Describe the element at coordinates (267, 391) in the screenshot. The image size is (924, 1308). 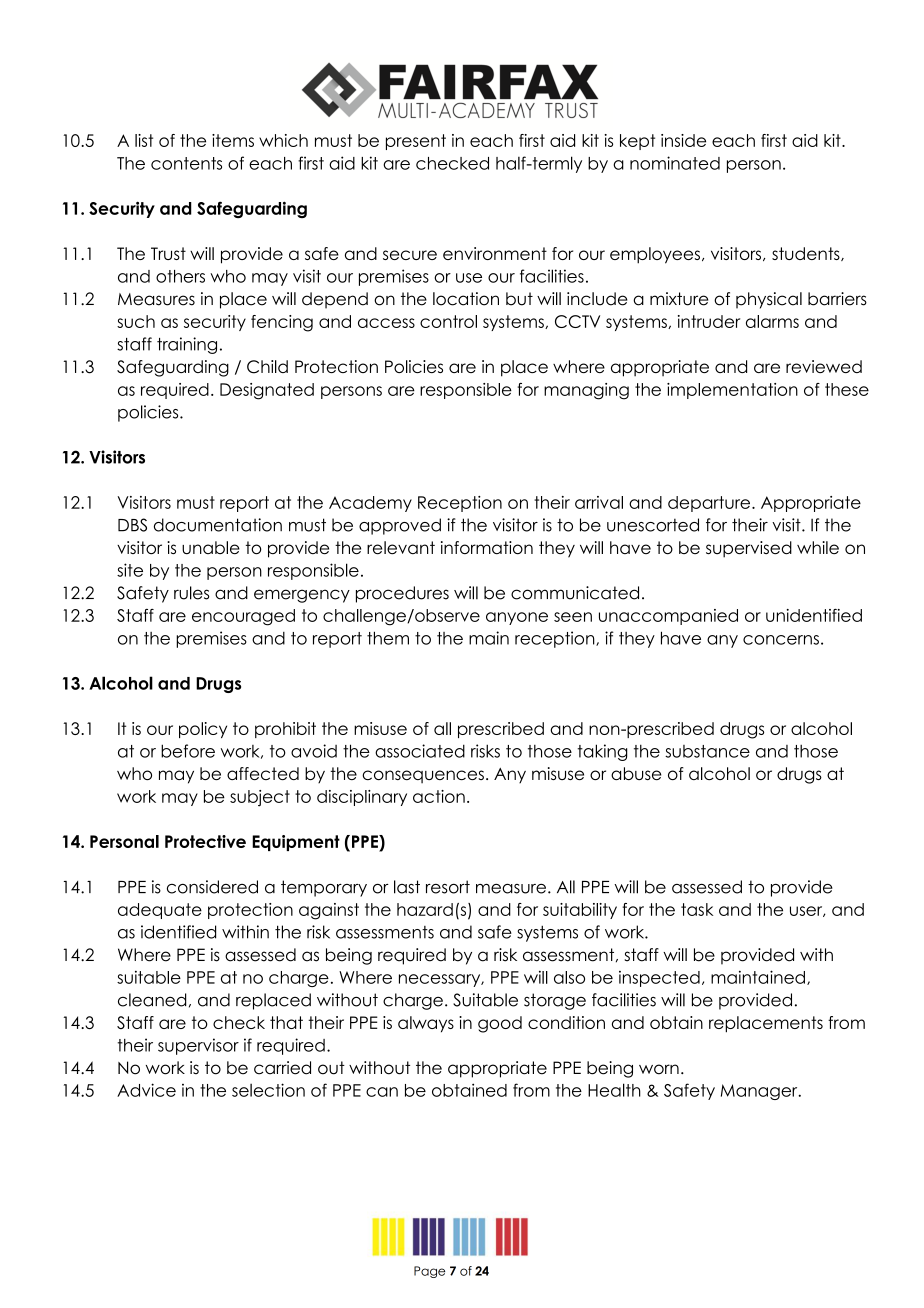
I see `Designated` at that location.
